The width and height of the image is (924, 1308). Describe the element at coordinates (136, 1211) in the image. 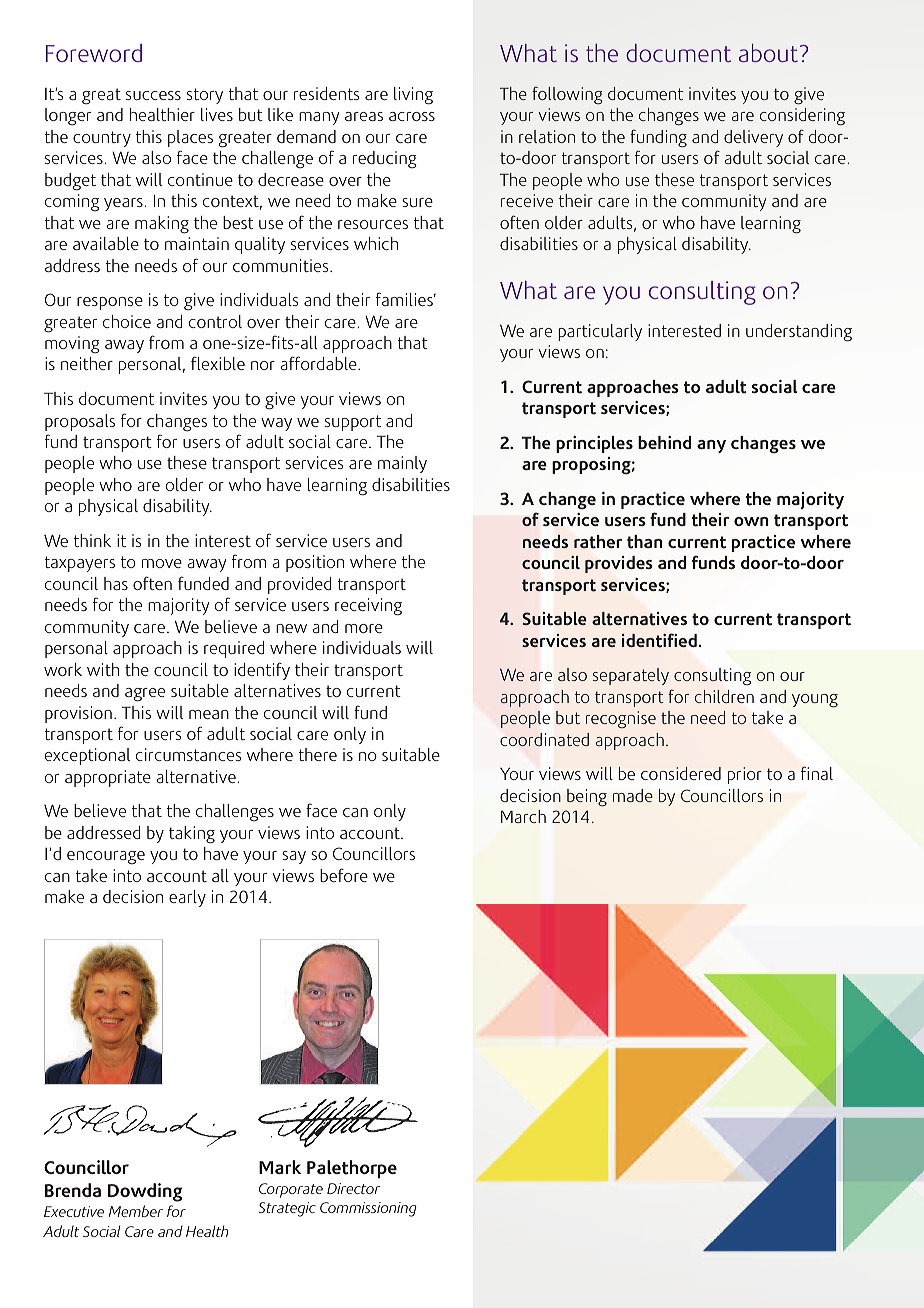

I see `Member` at that location.
